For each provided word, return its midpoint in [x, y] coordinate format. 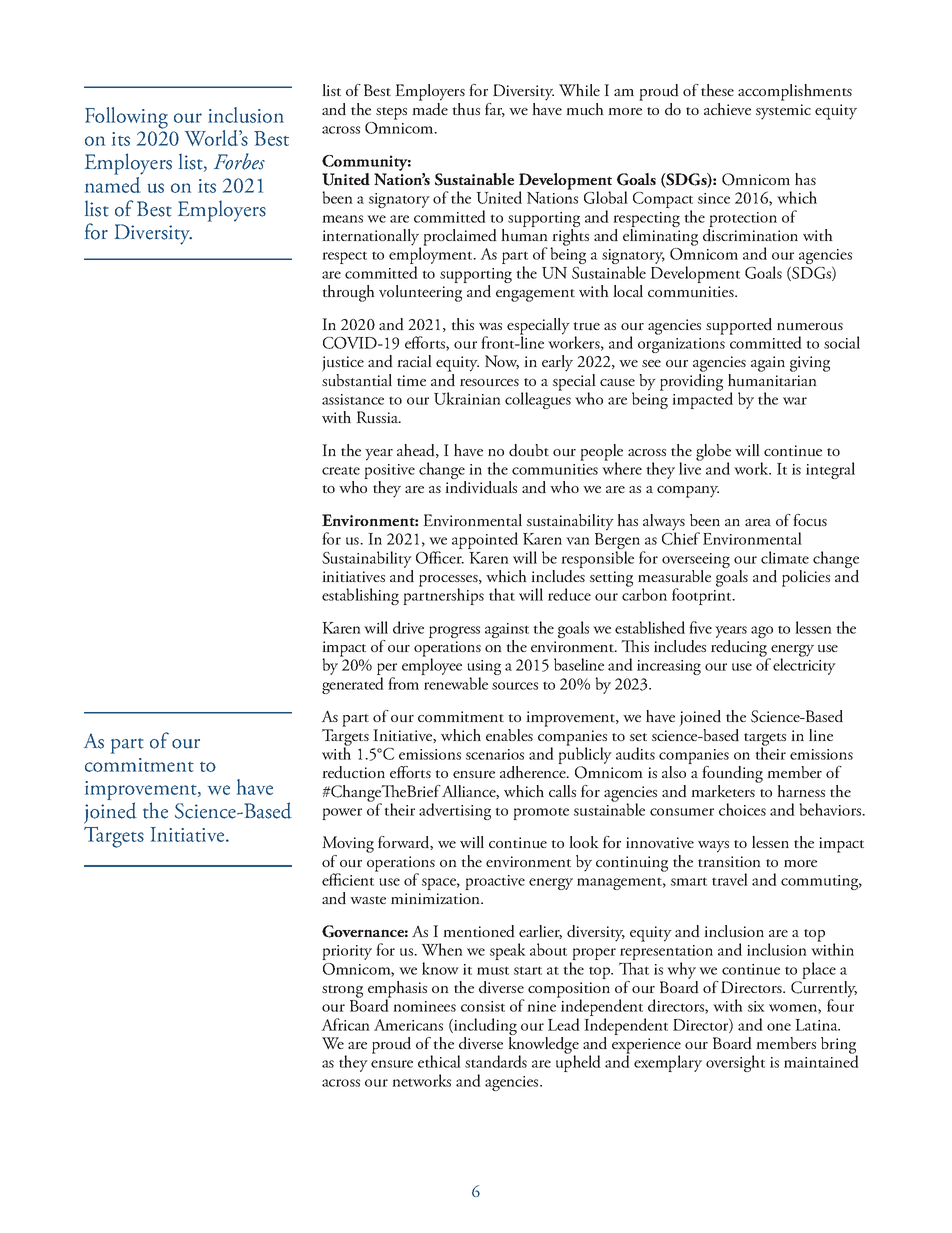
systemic [783, 112]
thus [466, 109]
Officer [440, 557]
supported [739, 326]
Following [126, 118]
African [345, 1024]
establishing [360, 596]
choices [742, 809]
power [342, 814]
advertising [455, 811]
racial [414, 361]
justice [343, 364]
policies [806, 578]
